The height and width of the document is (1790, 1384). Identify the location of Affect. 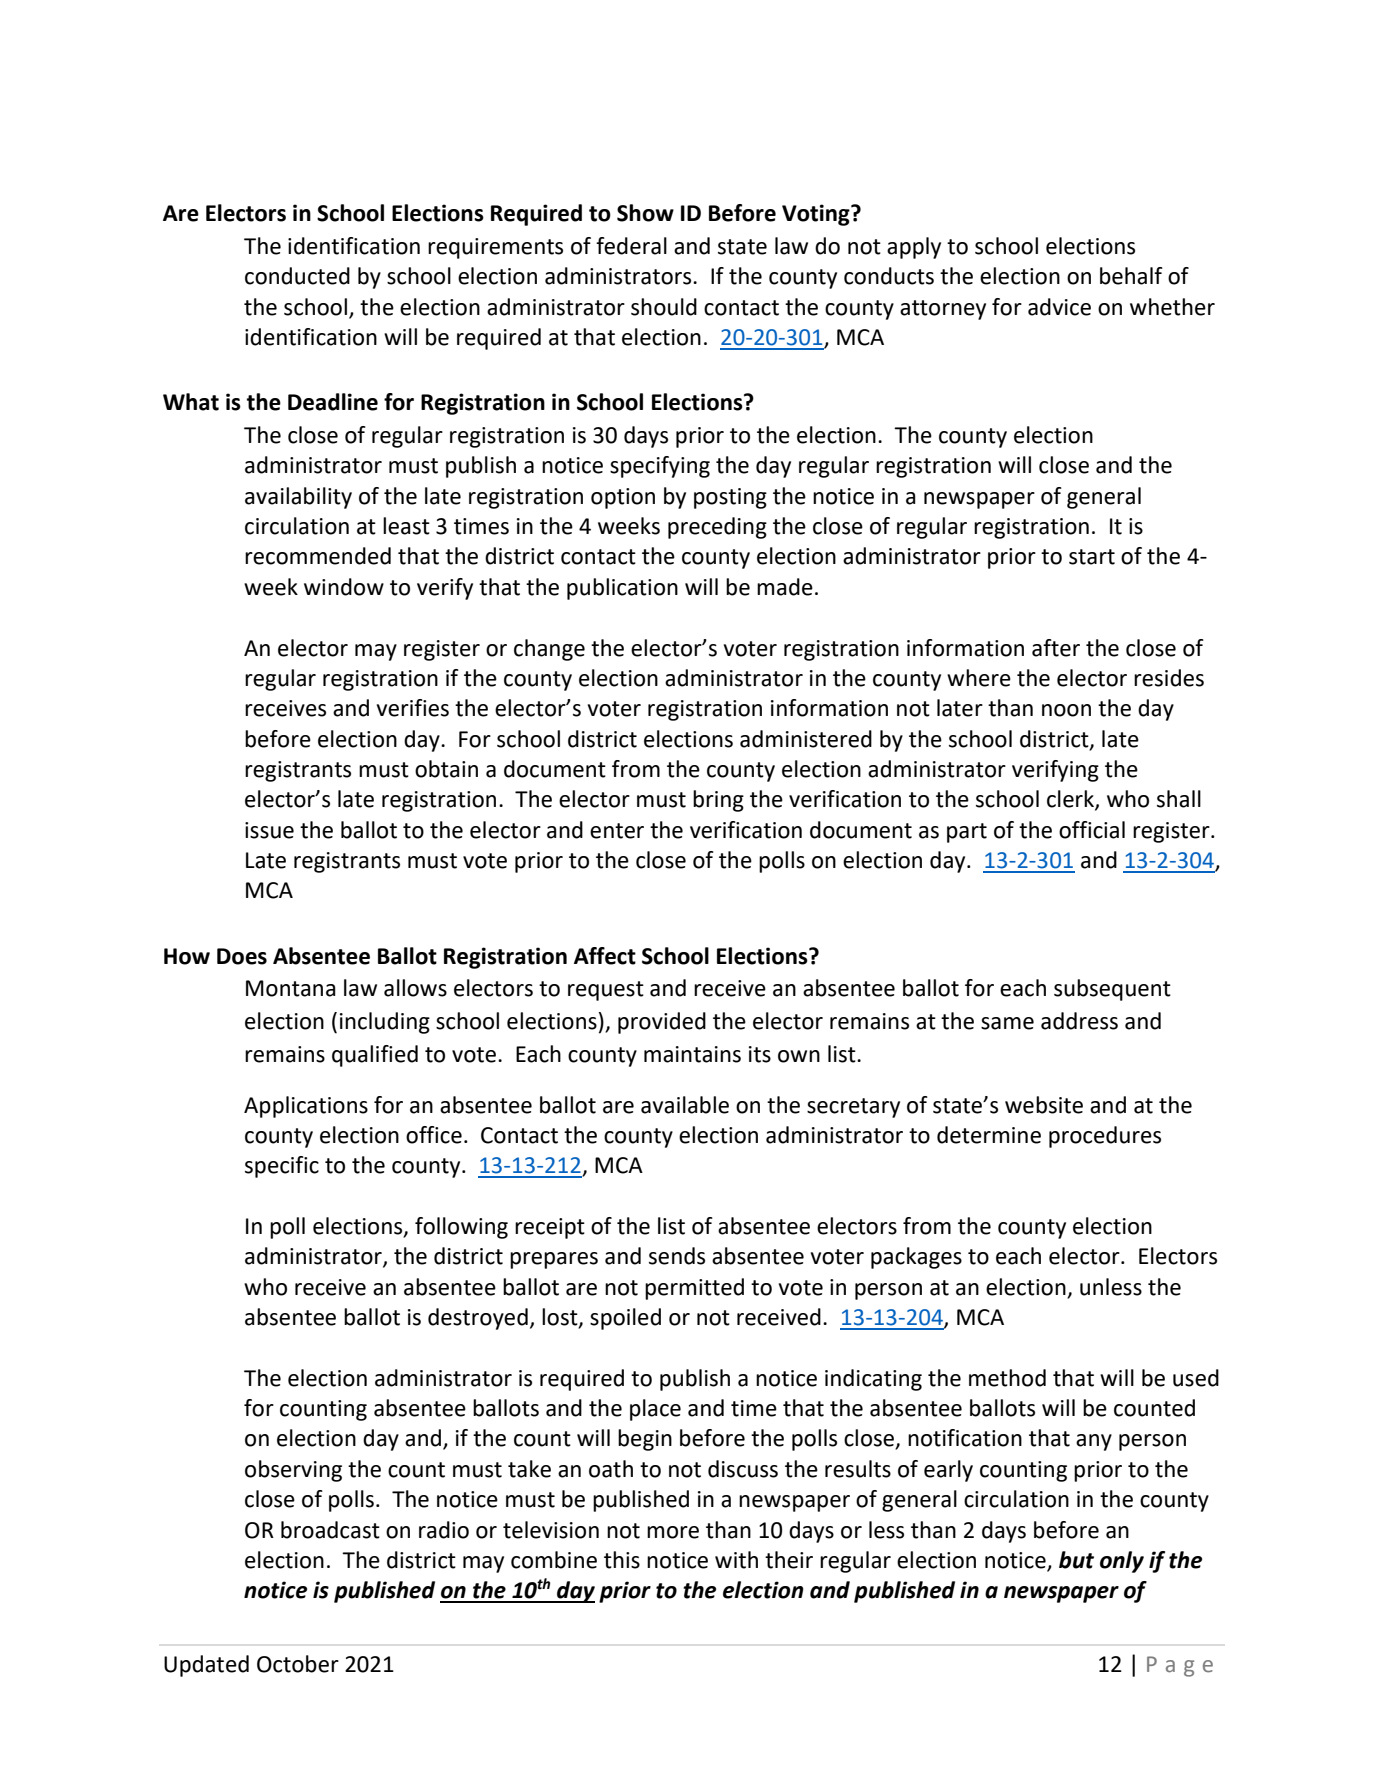
(605, 956).
